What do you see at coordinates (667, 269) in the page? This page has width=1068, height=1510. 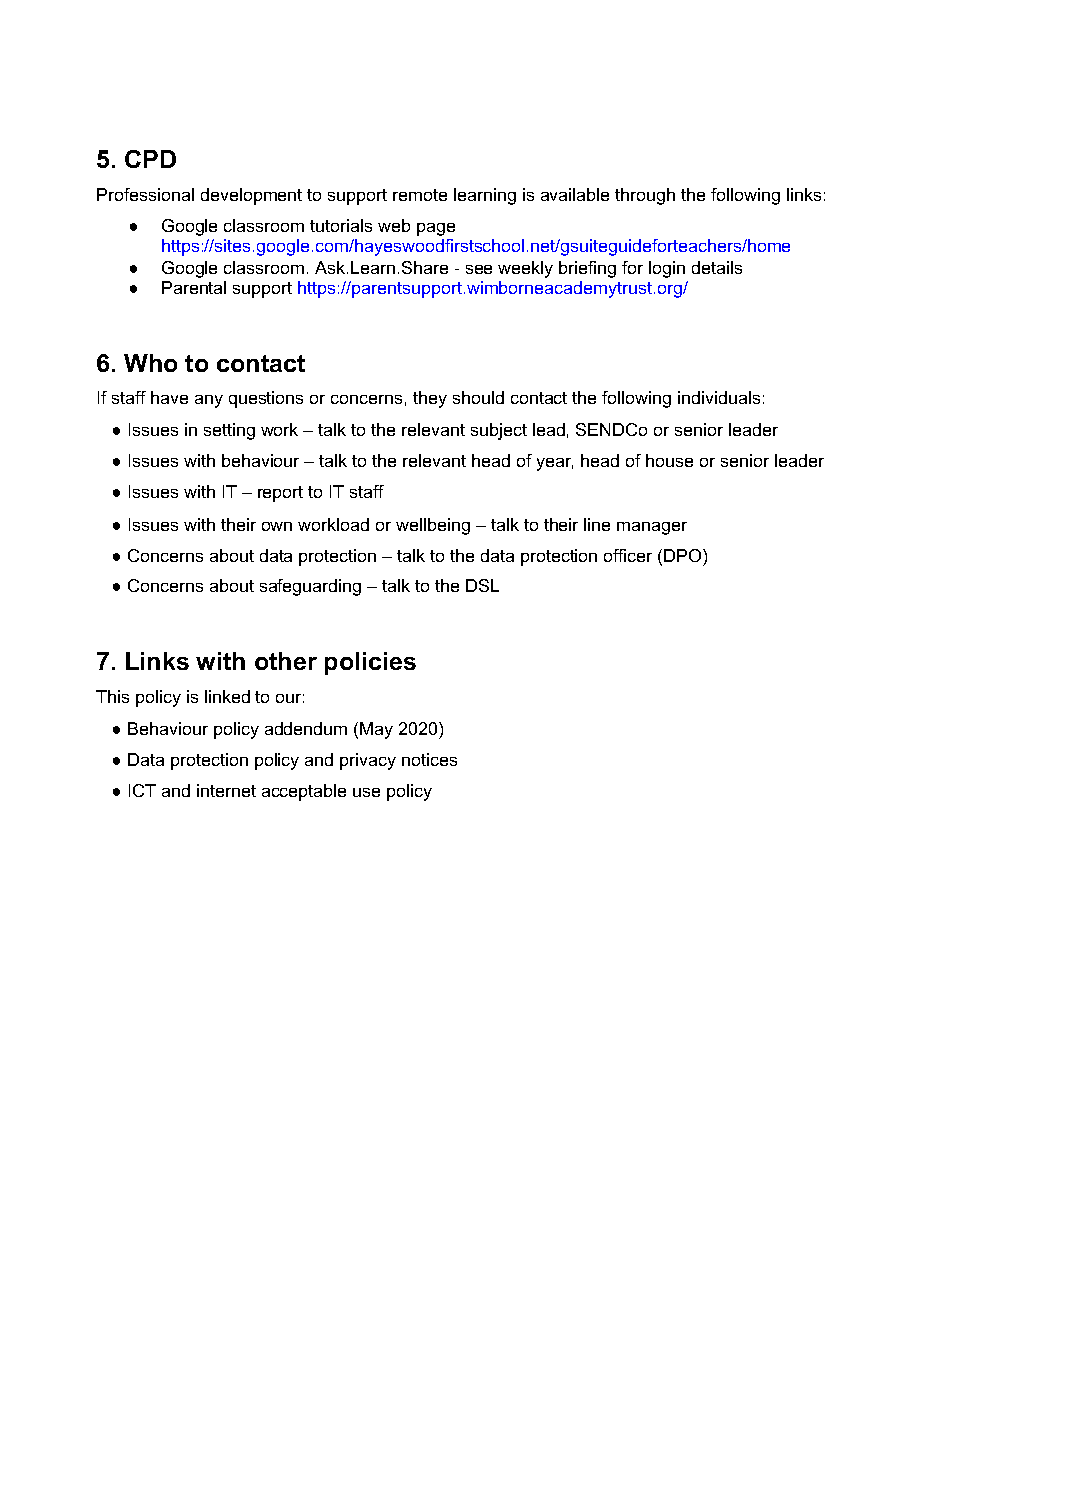 I see `login` at bounding box center [667, 269].
